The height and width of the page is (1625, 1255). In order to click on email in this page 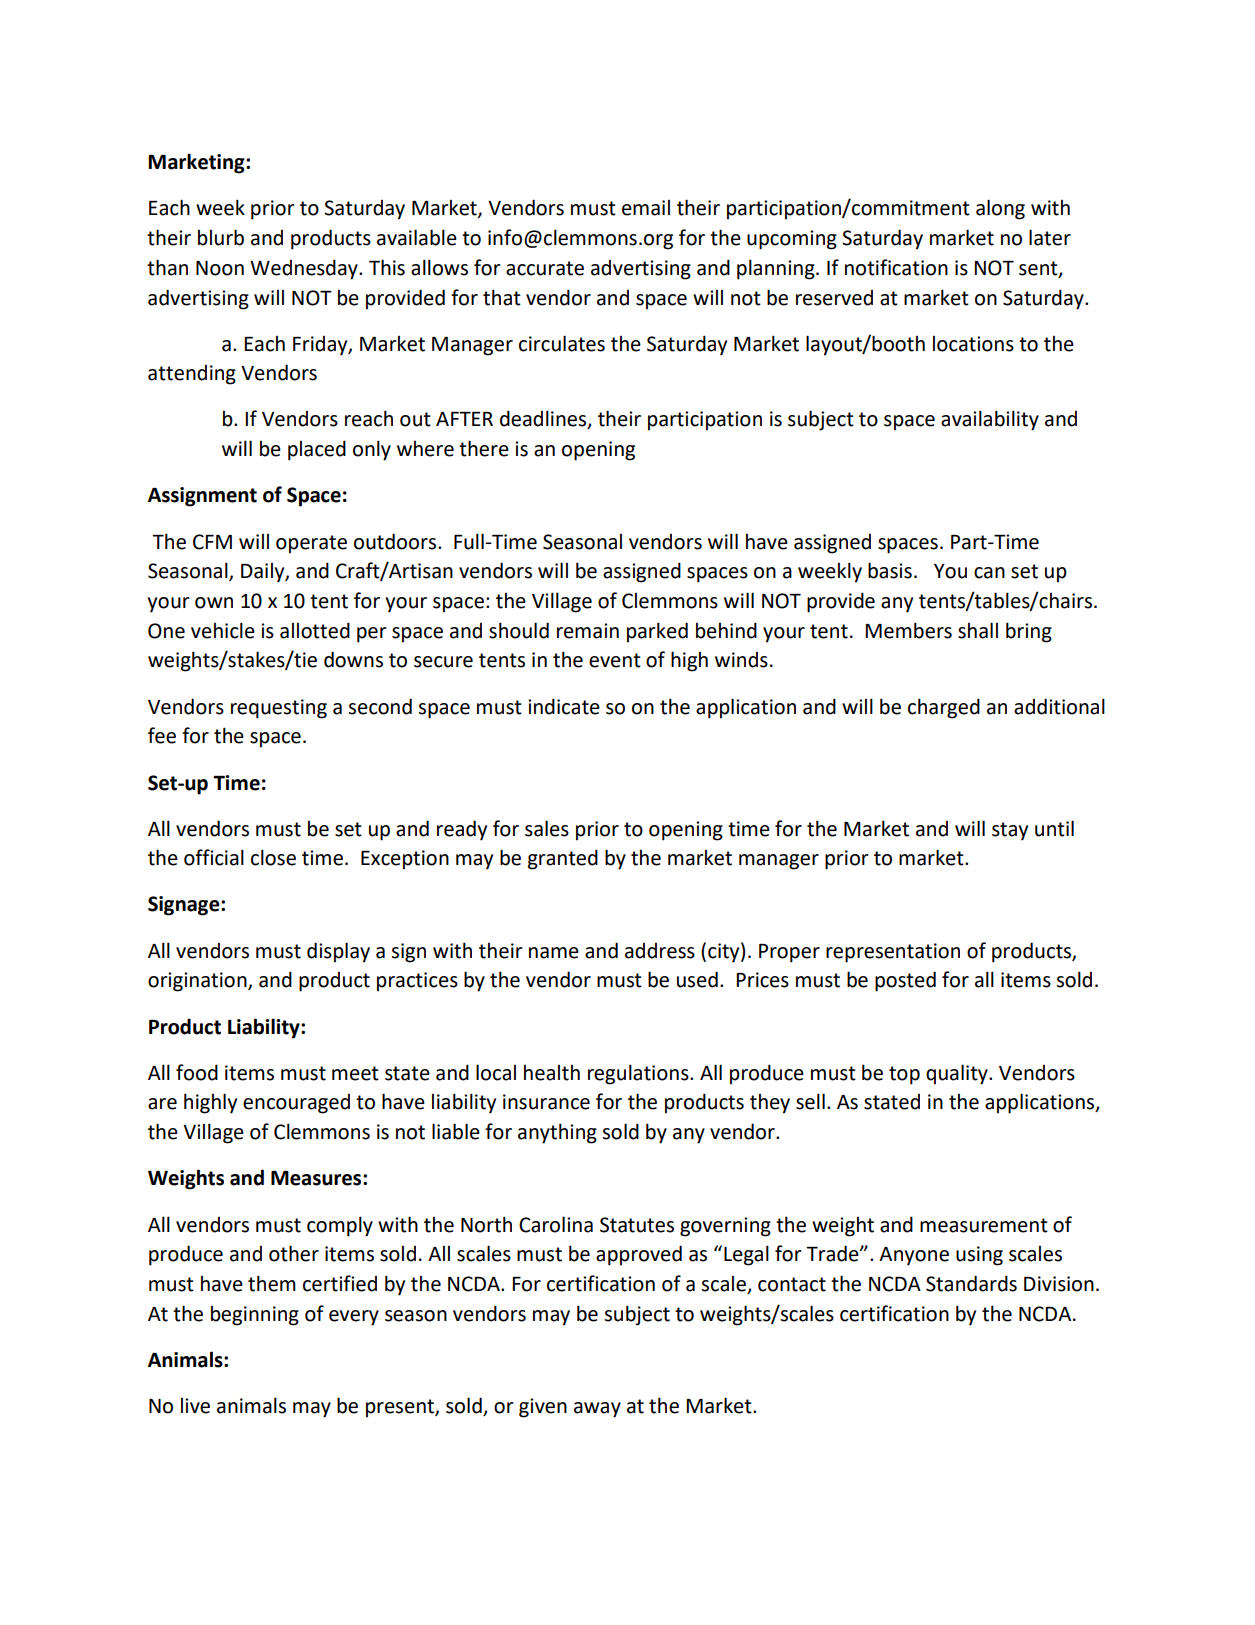, I will do `click(646, 208)`.
